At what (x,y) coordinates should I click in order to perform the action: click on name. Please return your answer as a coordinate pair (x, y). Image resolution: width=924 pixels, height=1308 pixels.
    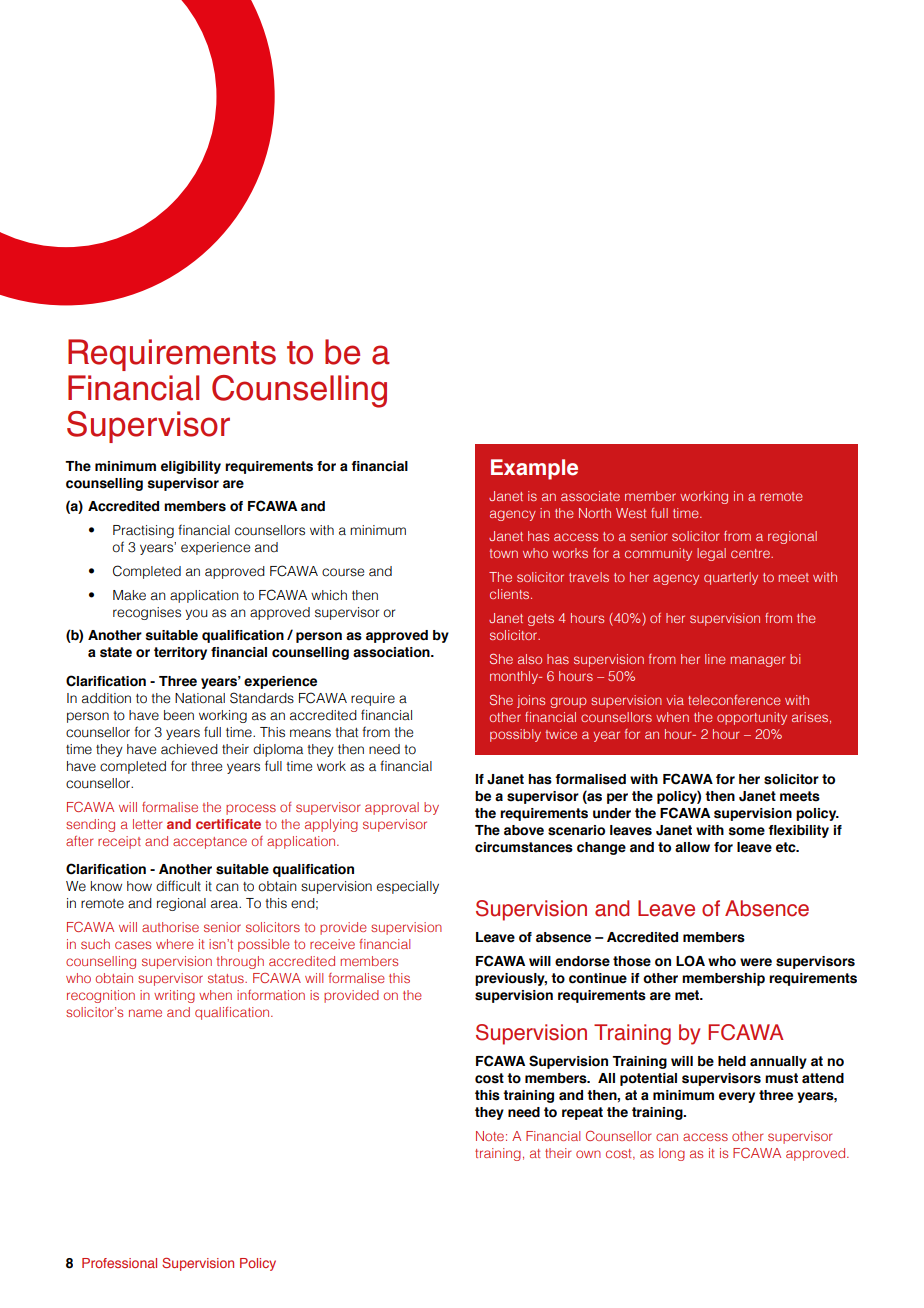
    Looking at the image, I should click on (145, 1013).
